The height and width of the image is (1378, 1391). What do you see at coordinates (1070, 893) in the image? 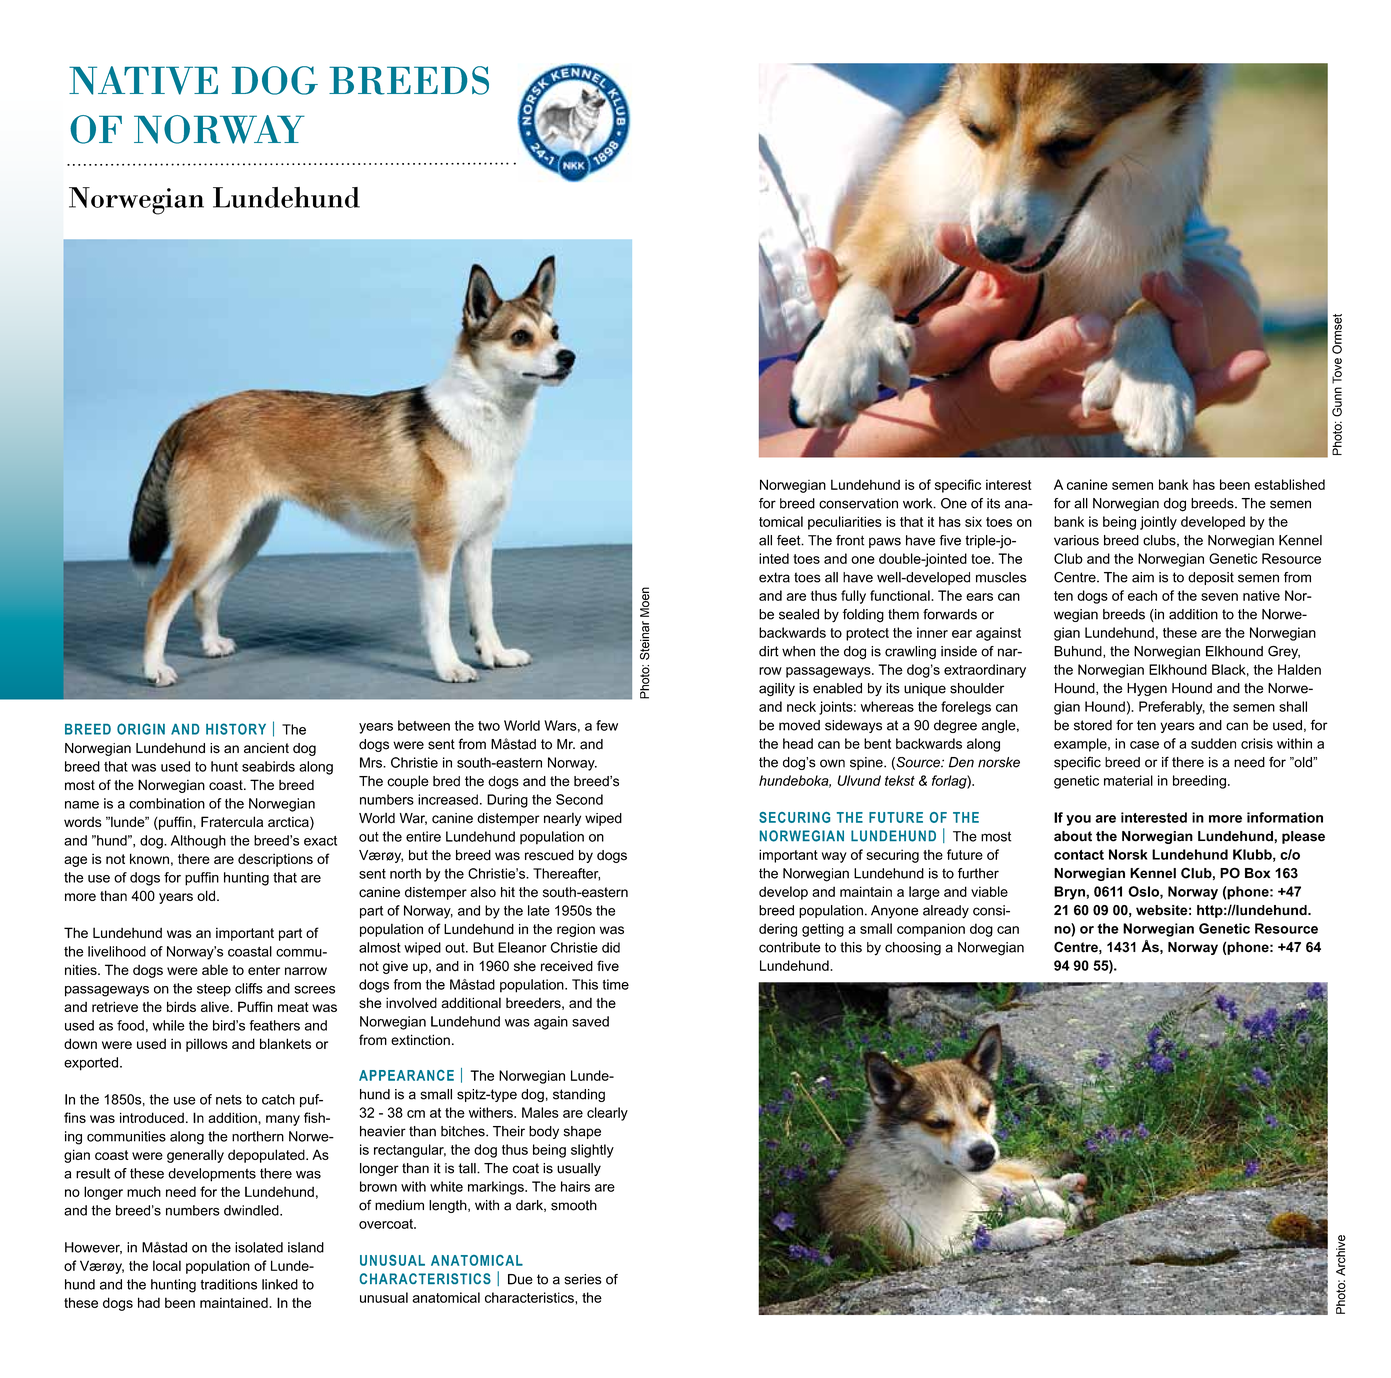
I see `Bryn` at bounding box center [1070, 893].
